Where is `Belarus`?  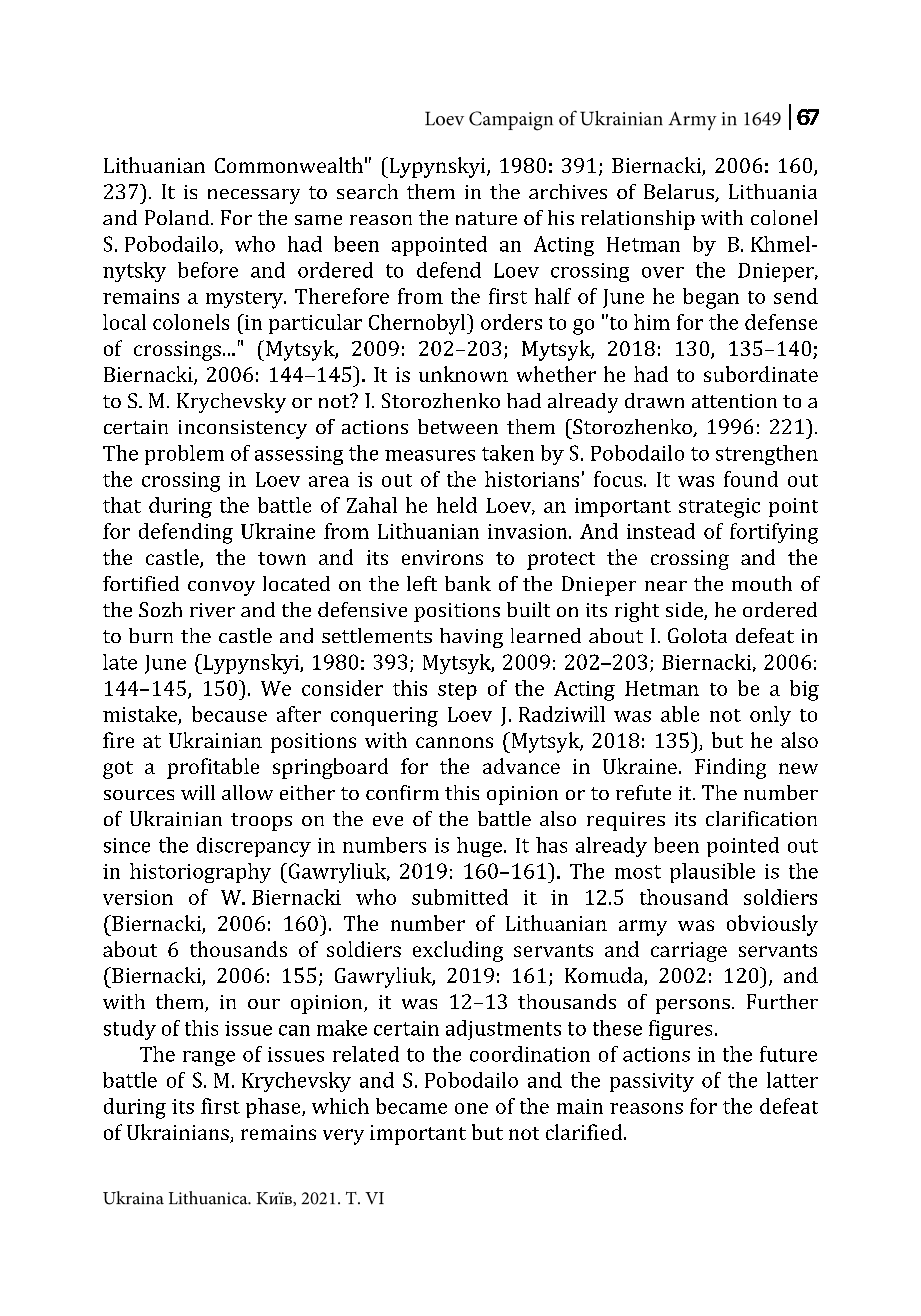 Belarus is located at coordinates (680, 193).
